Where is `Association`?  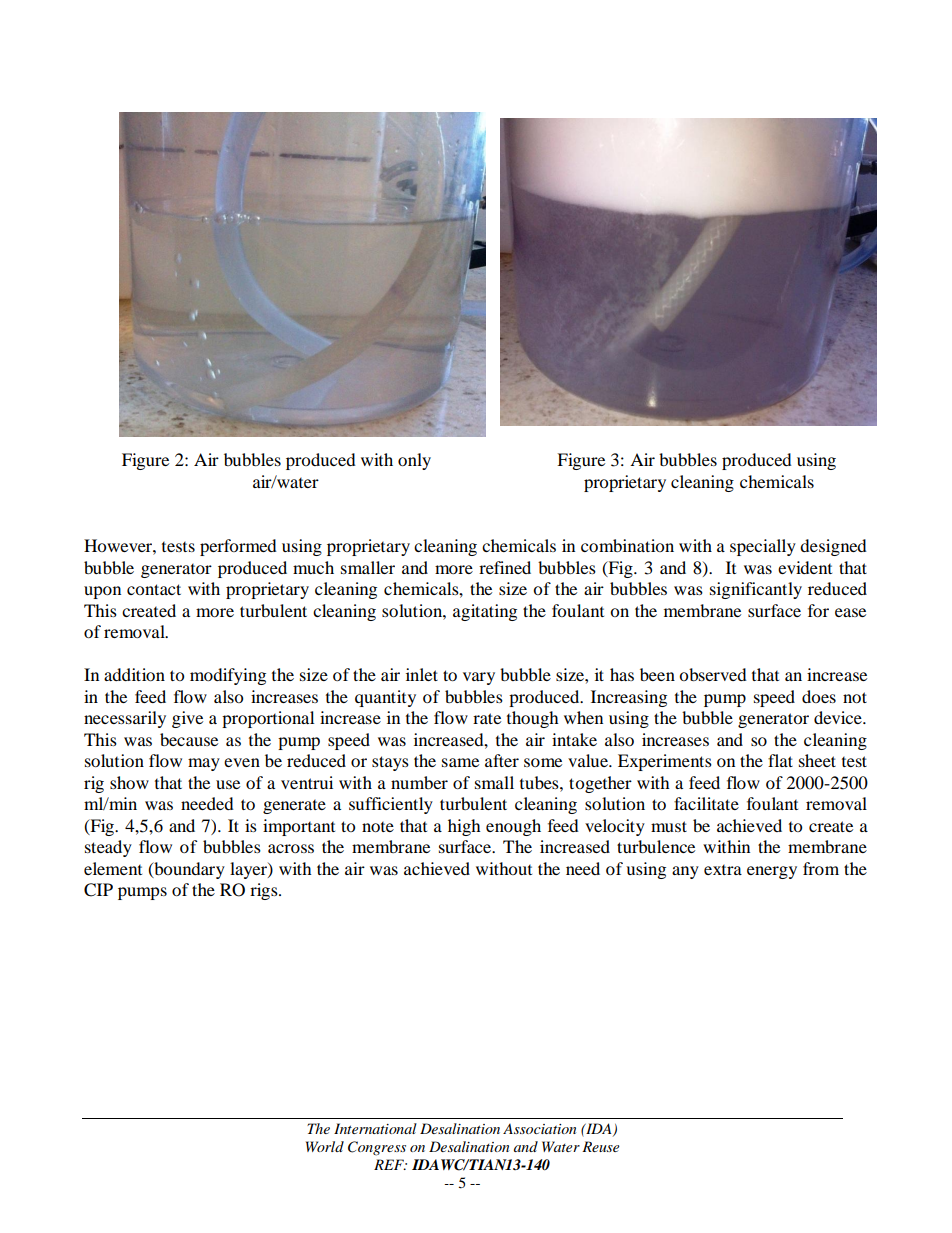 Association is located at coordinates (539, 1129).
